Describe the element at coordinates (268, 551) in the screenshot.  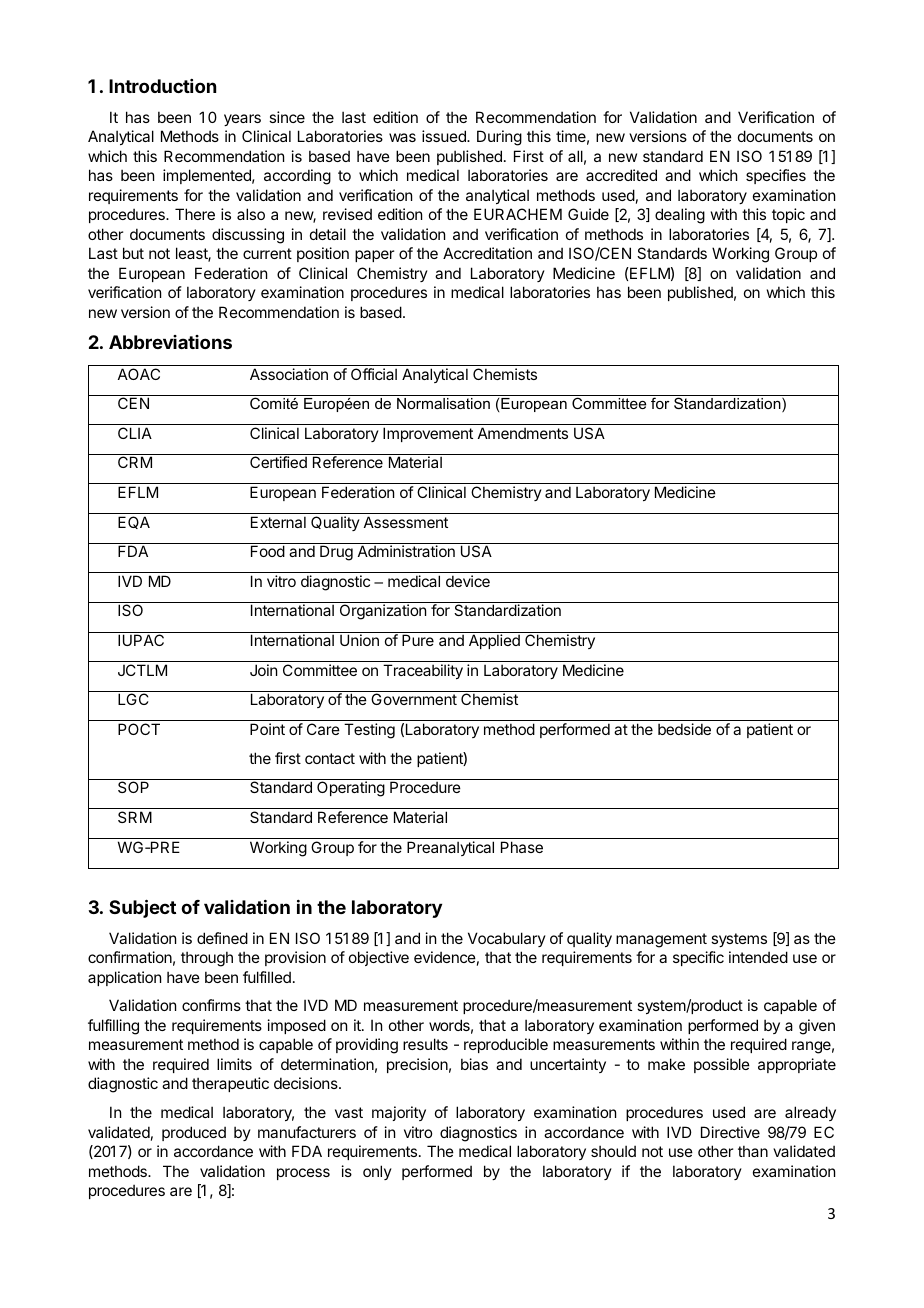
I see `Food` at that location.
